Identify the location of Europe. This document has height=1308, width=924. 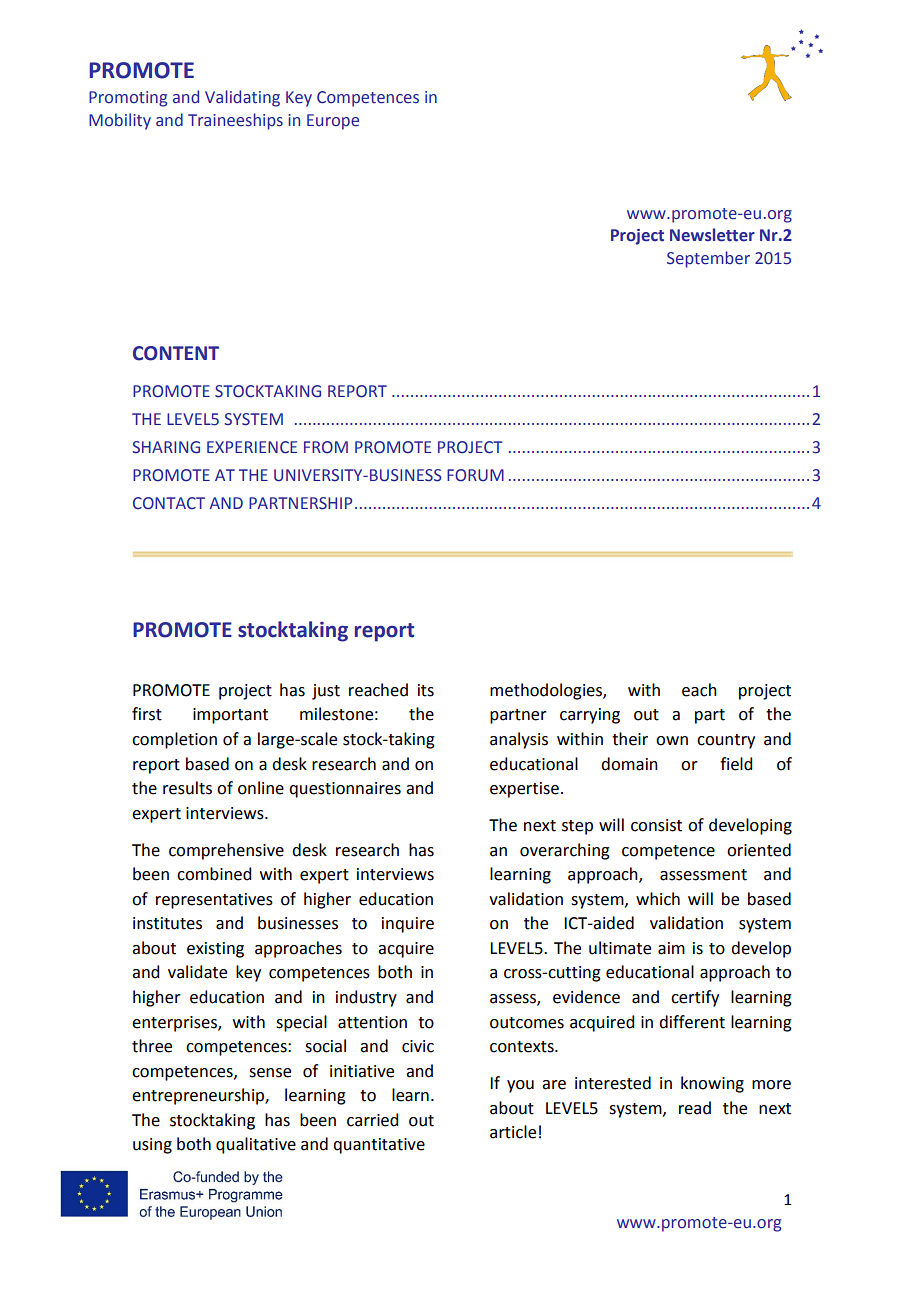
(333, 122).
